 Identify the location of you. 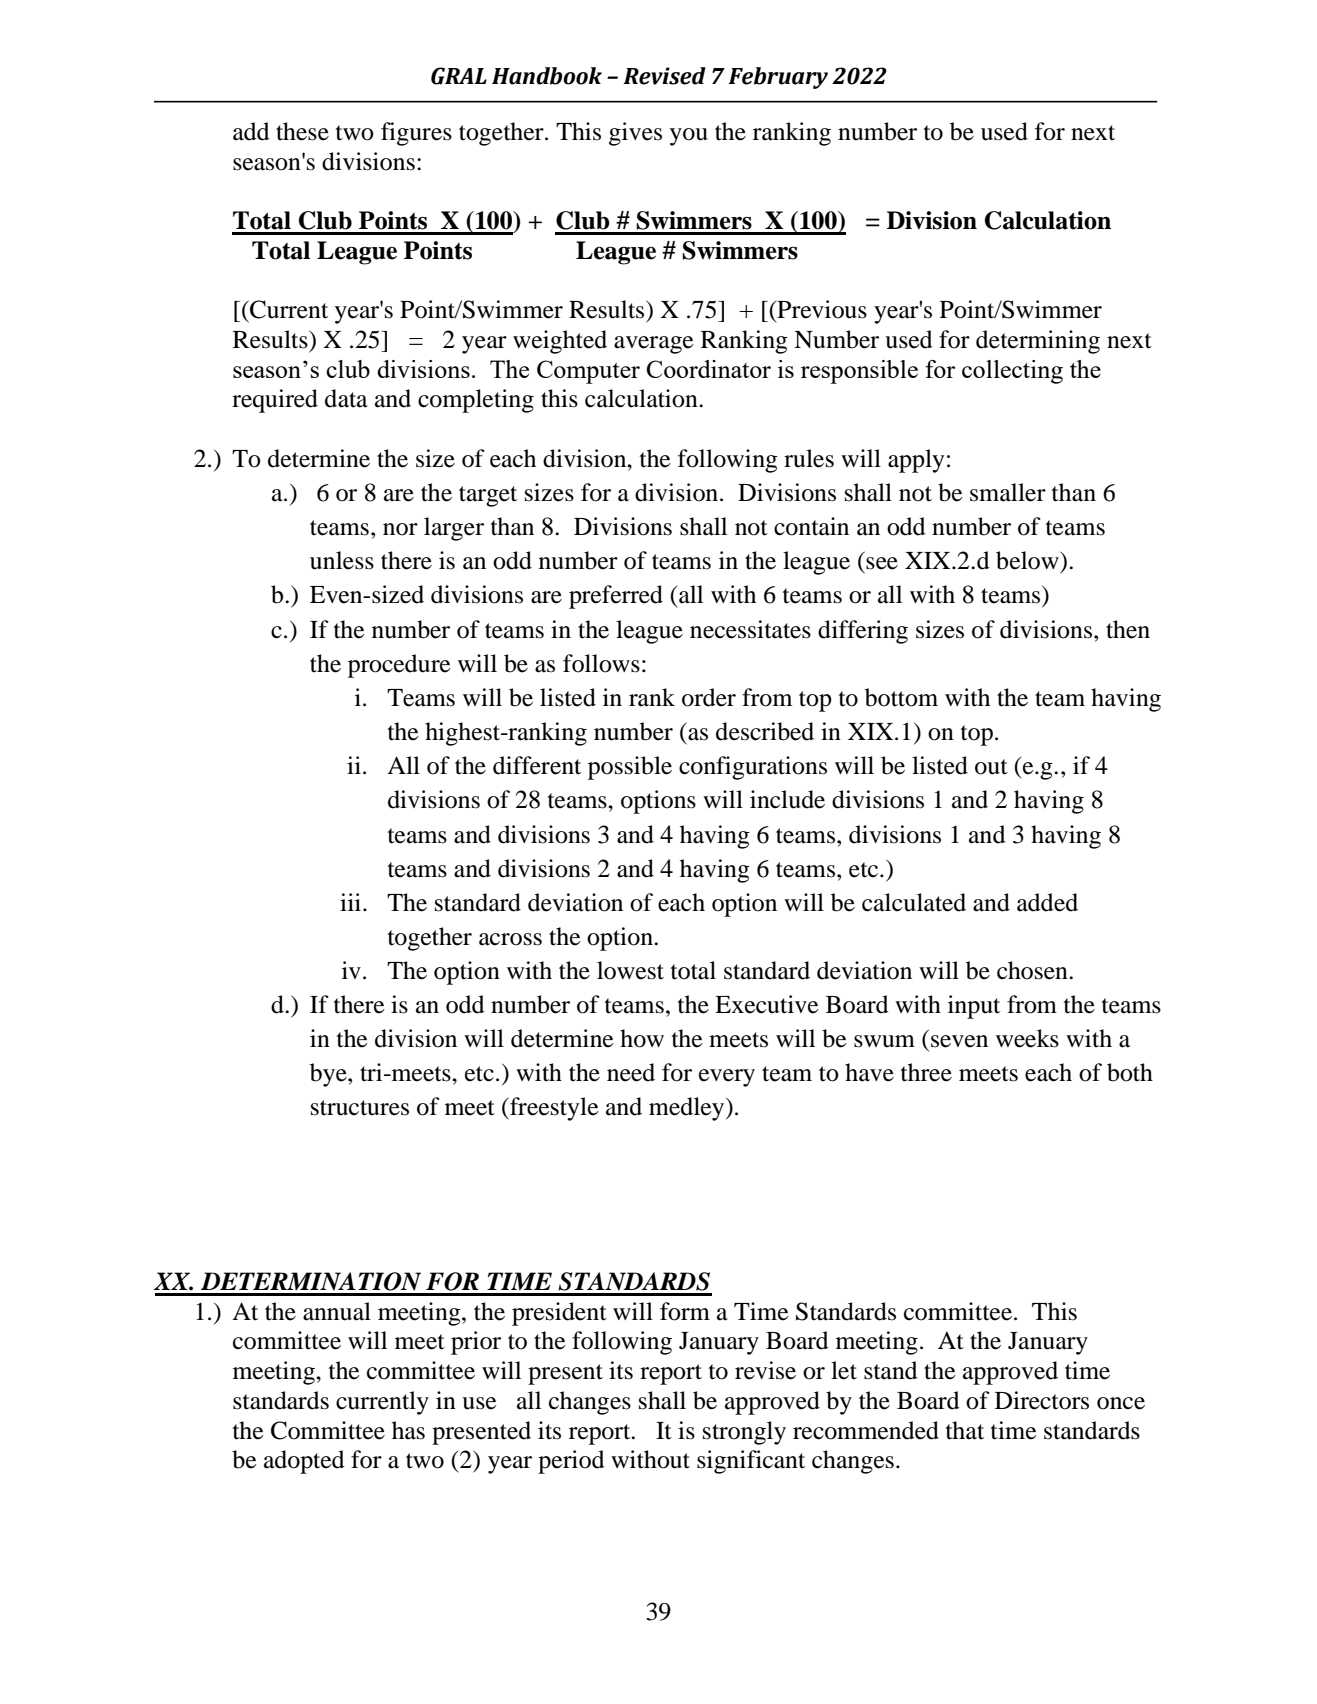
(689, 137).
